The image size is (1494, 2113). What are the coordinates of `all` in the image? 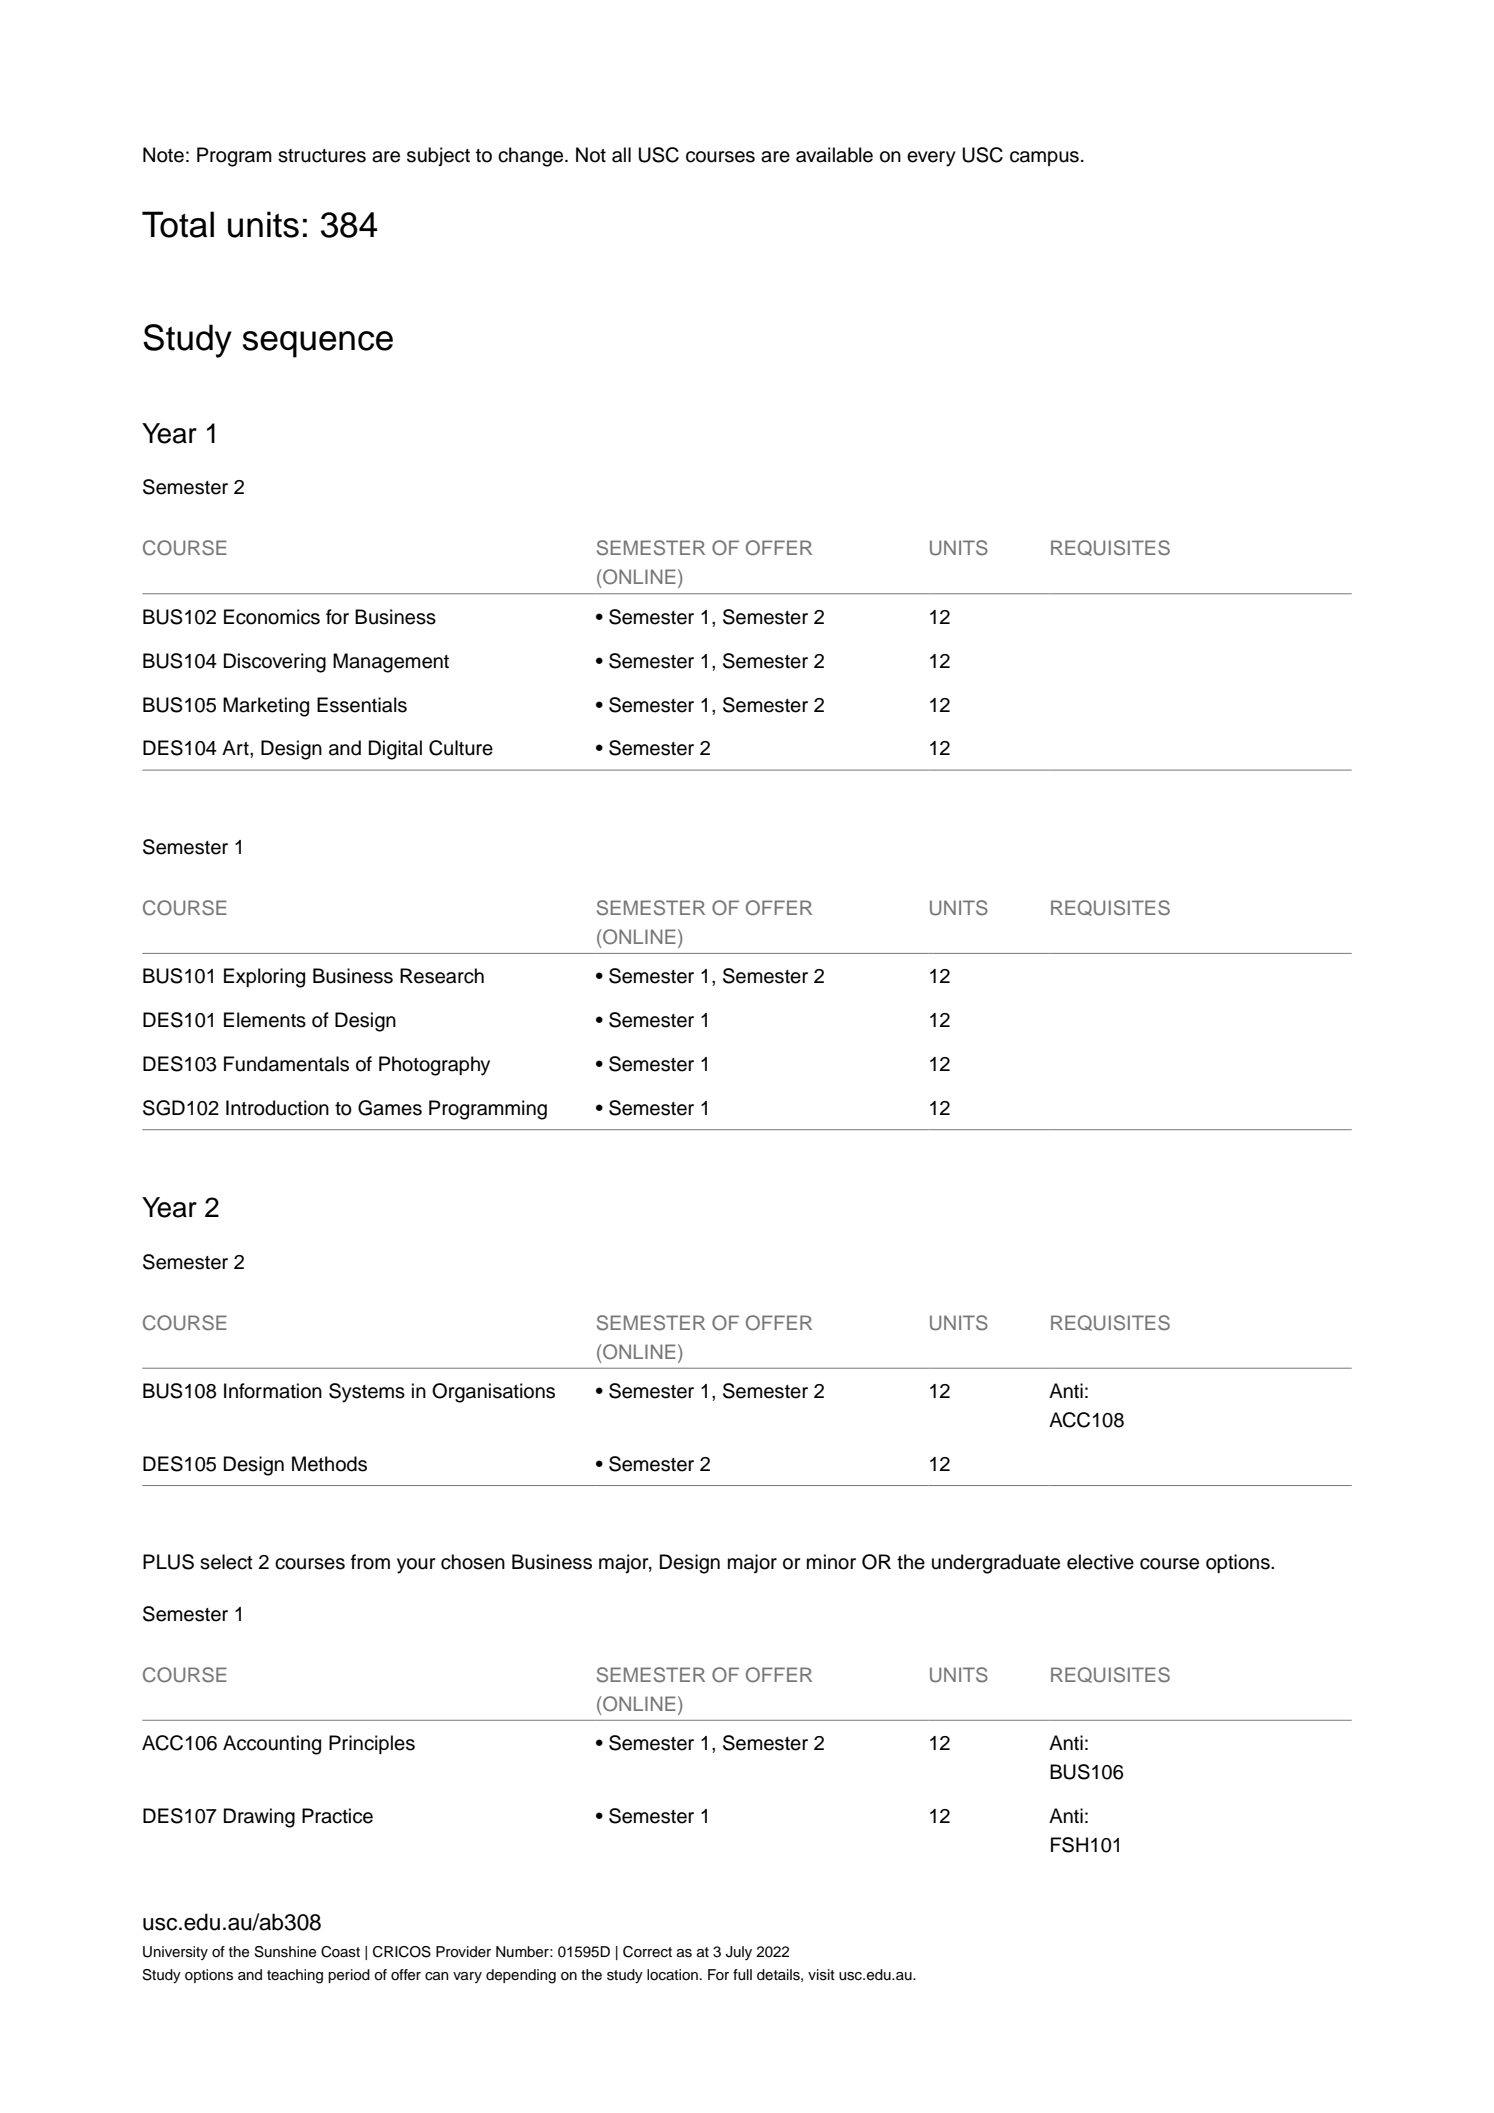 It's located at (621, 155).
